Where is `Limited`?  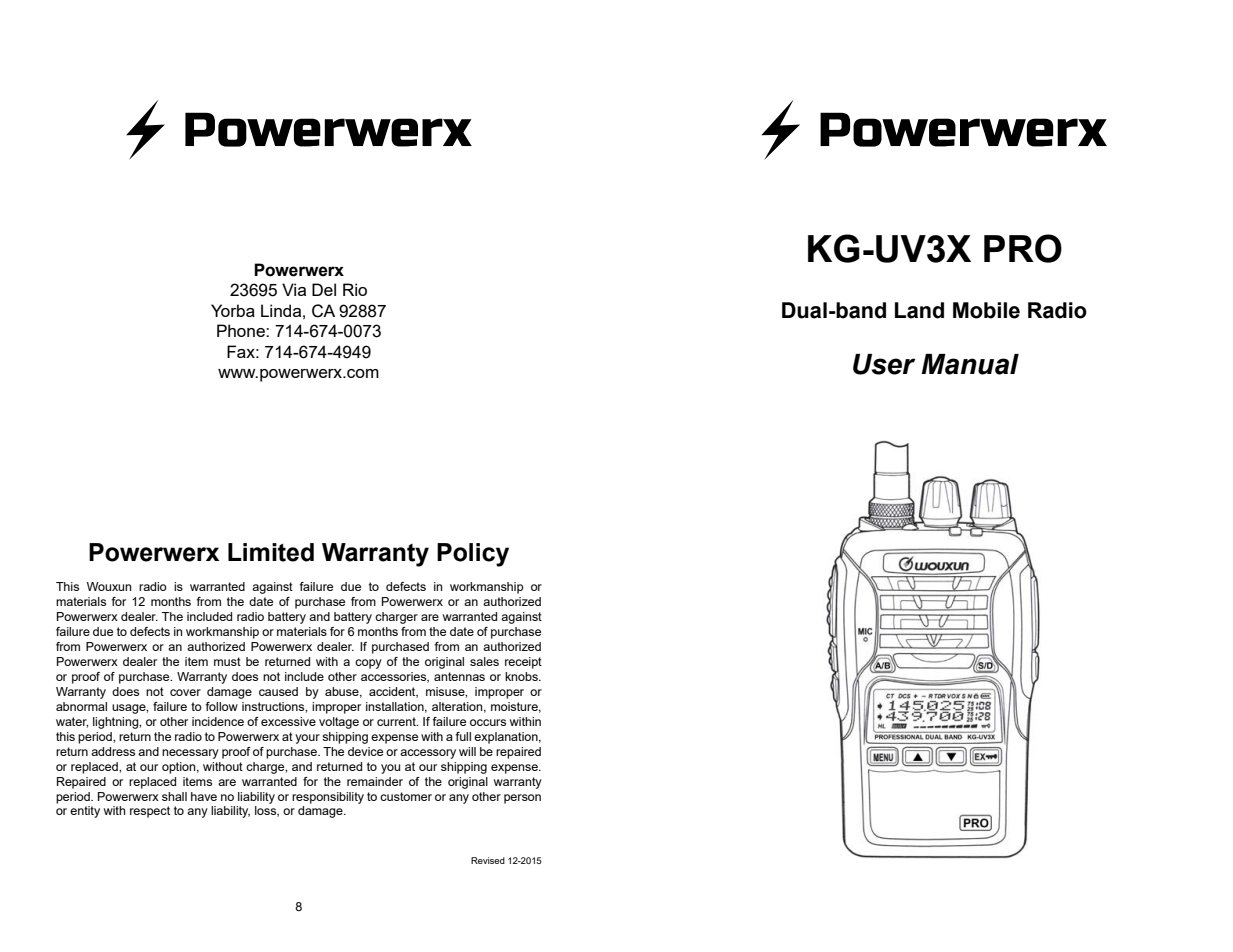
Limited is located at coordinates (271, 552).
